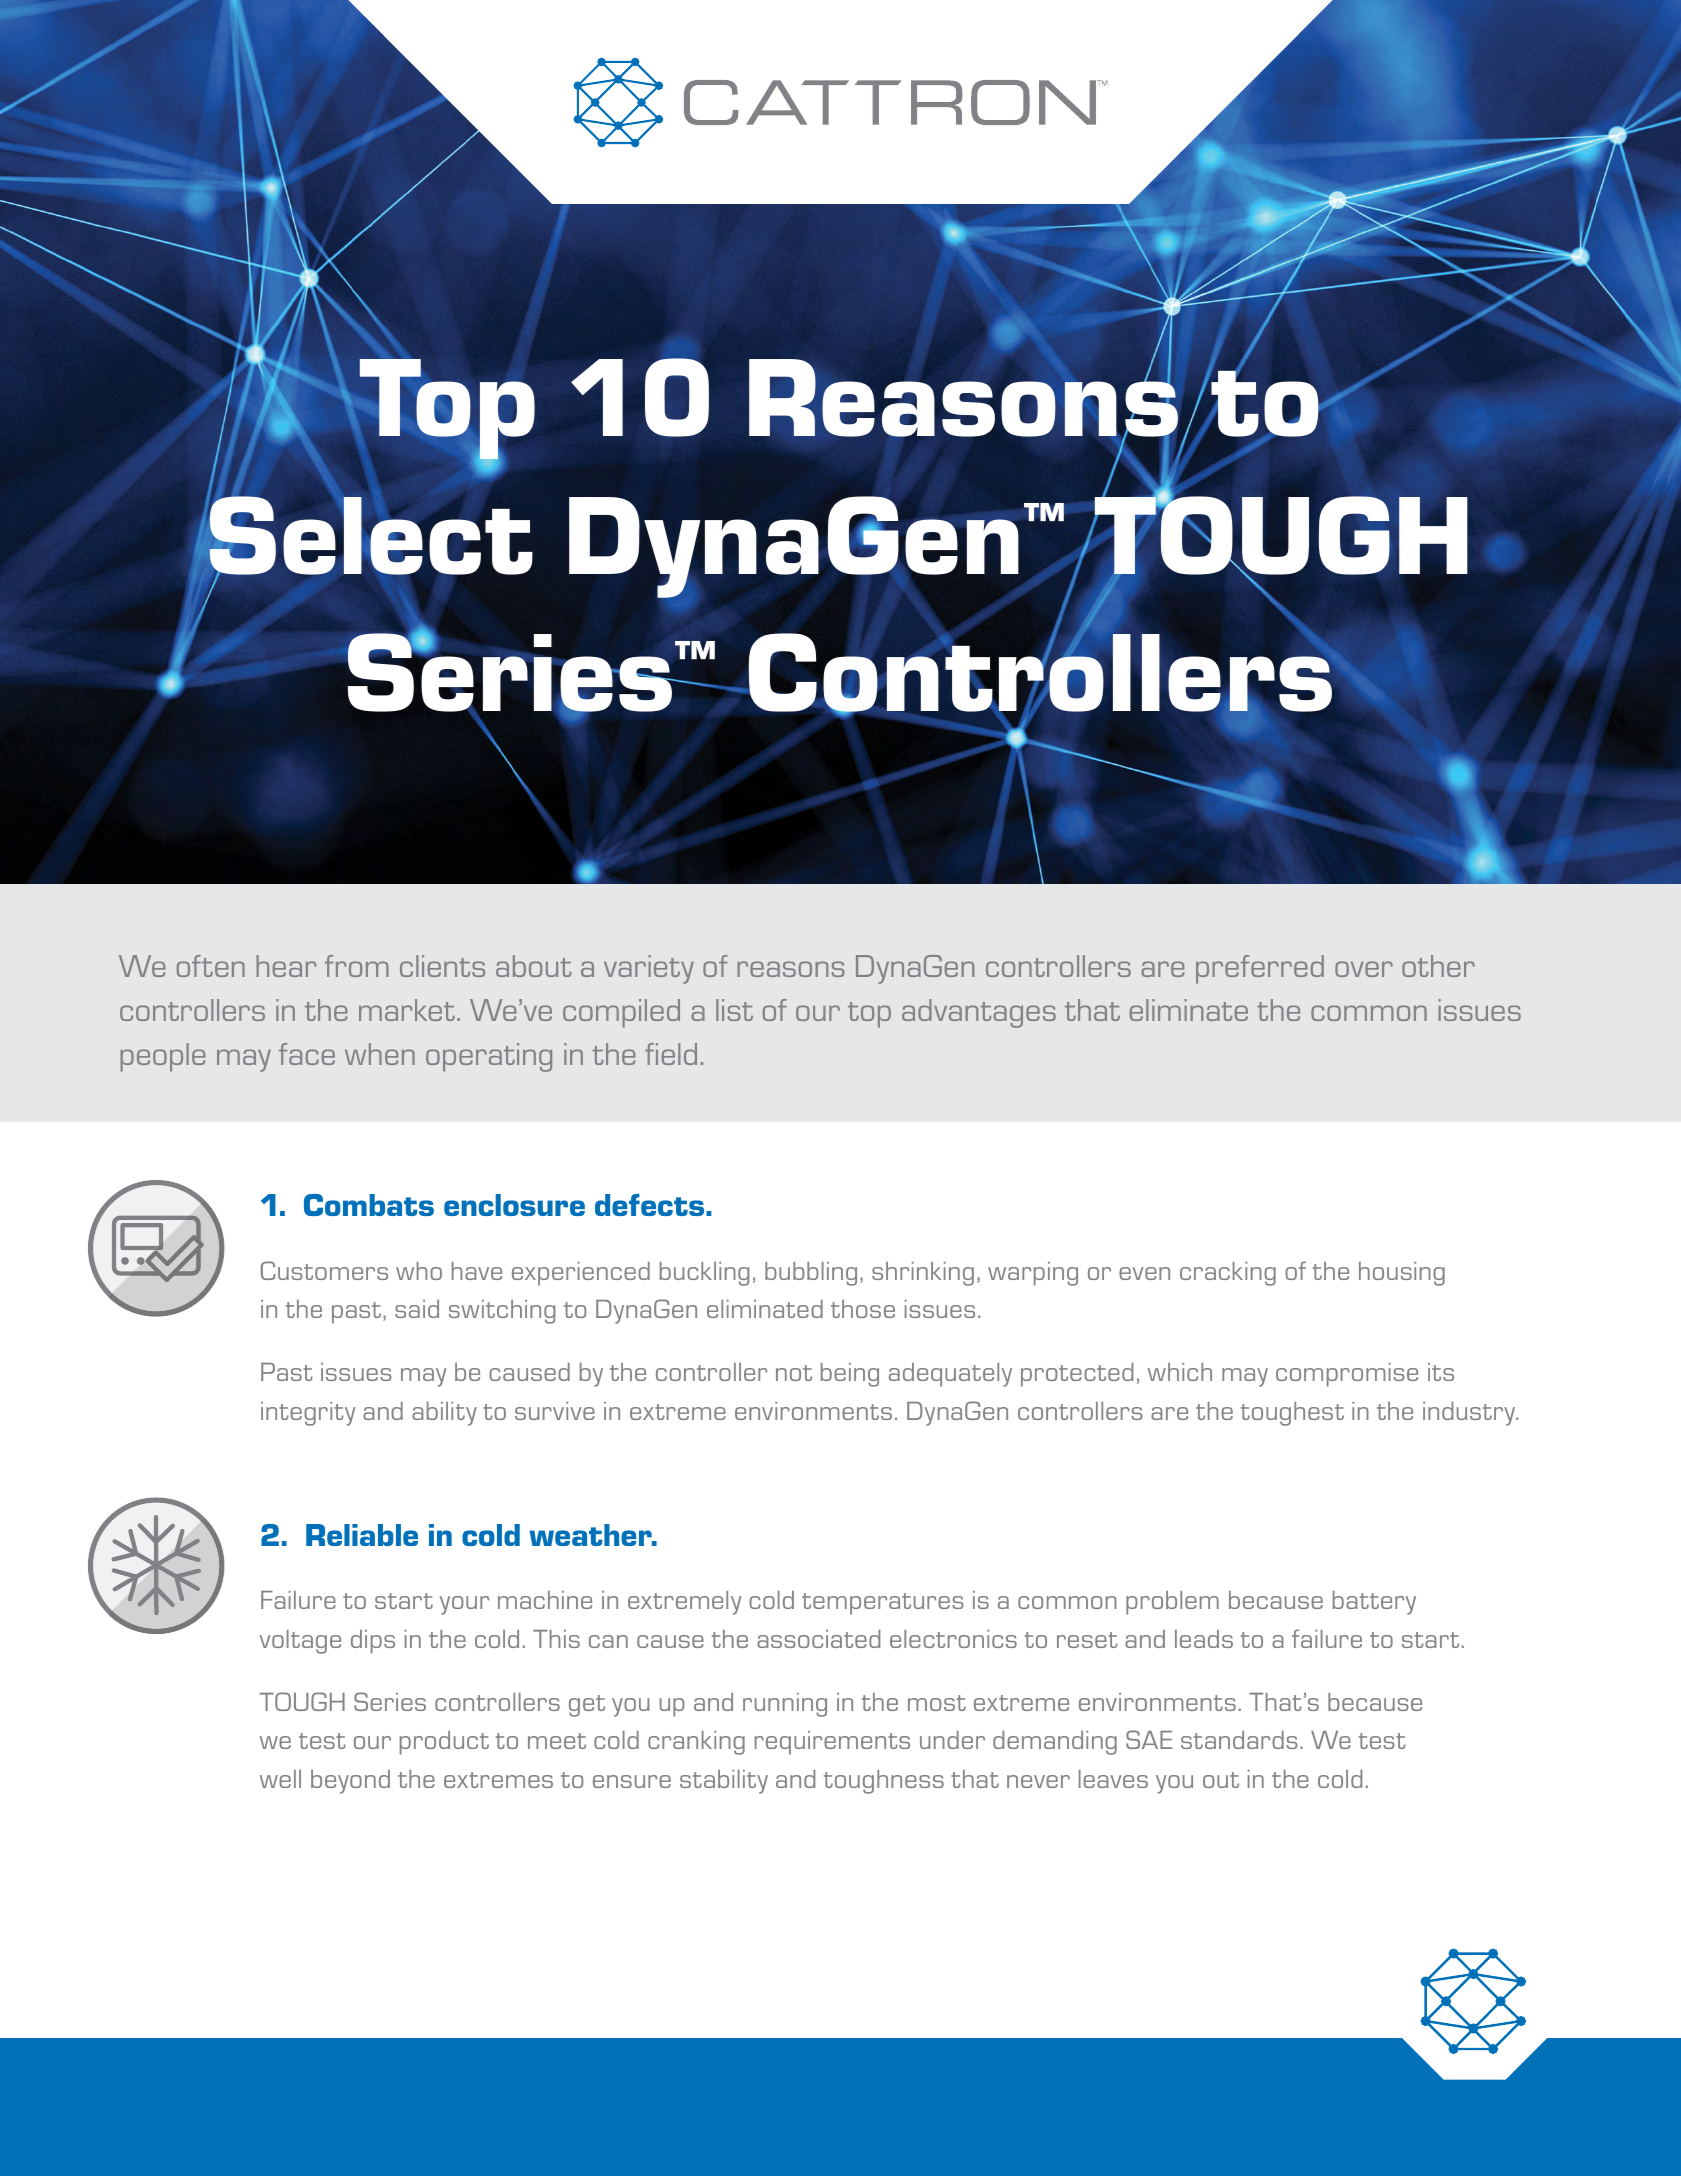  Describe the element at coordinates (734, 1010) in the screenshot. I see `list` at that location.
